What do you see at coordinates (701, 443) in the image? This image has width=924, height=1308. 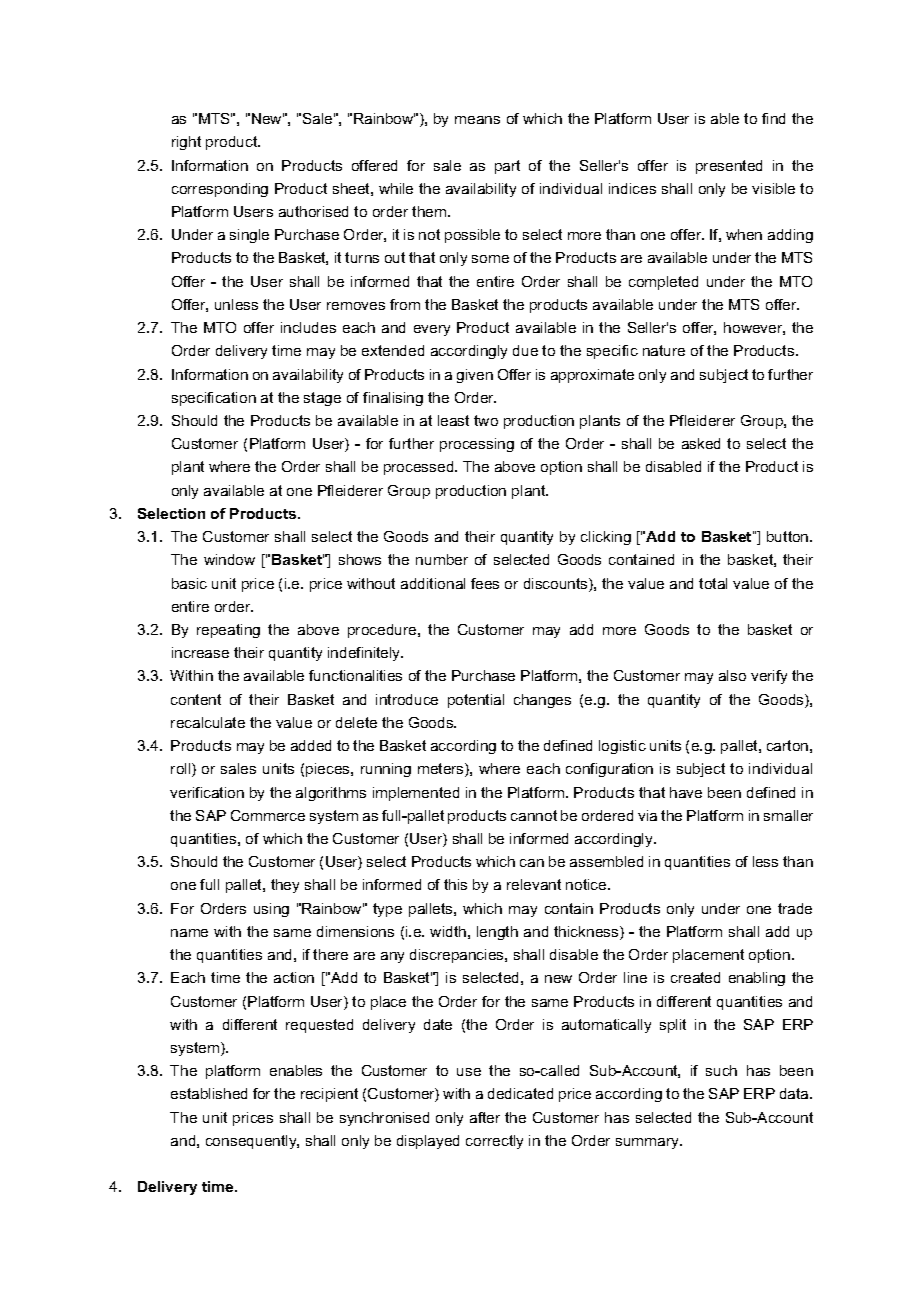 I see `asked` at bounding box center [701, 443].
